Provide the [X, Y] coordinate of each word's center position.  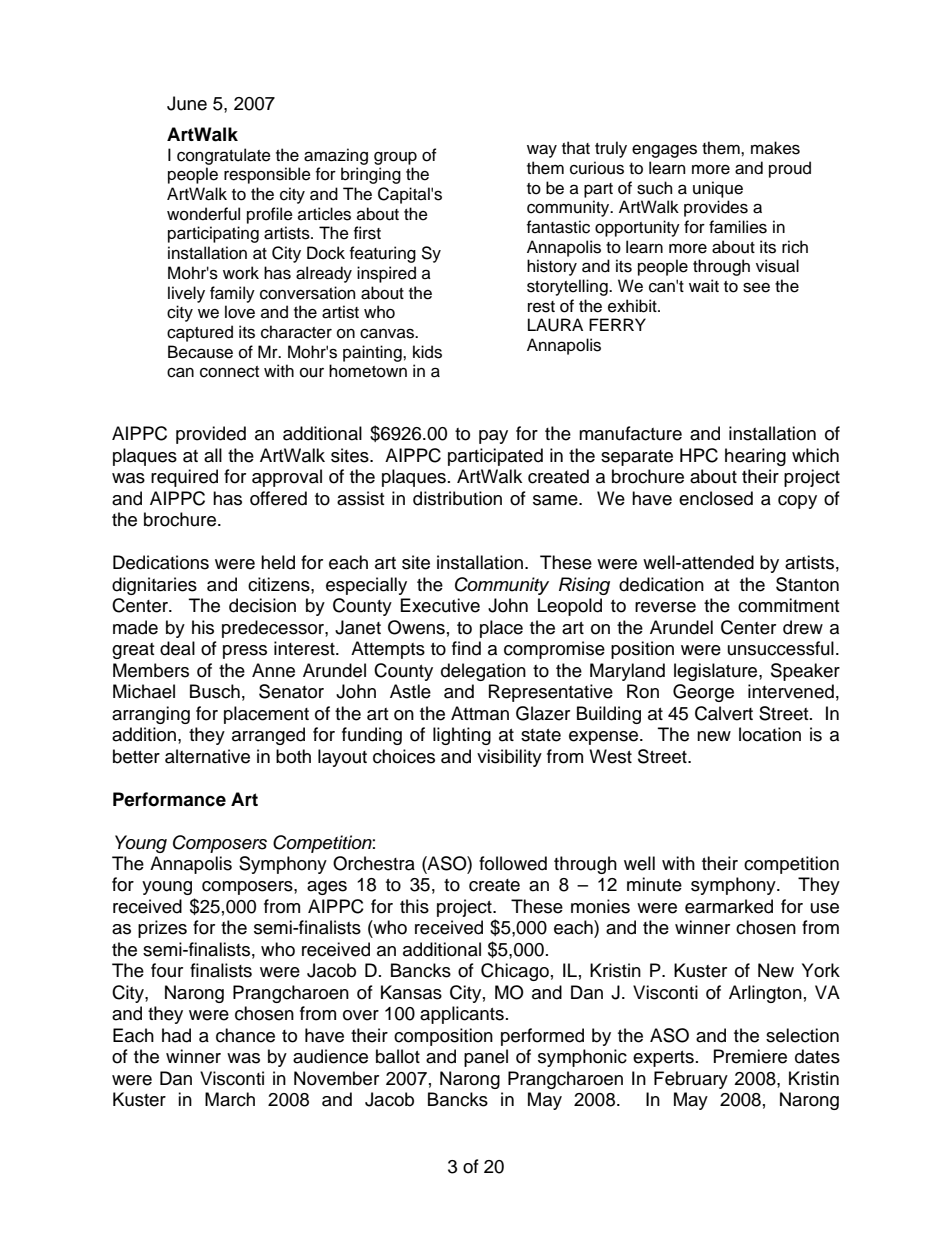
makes [775, 148]
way [542, 151]
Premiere [750, 1056]
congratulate [224, 156]
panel [486, 1058]
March [230, 1099]
